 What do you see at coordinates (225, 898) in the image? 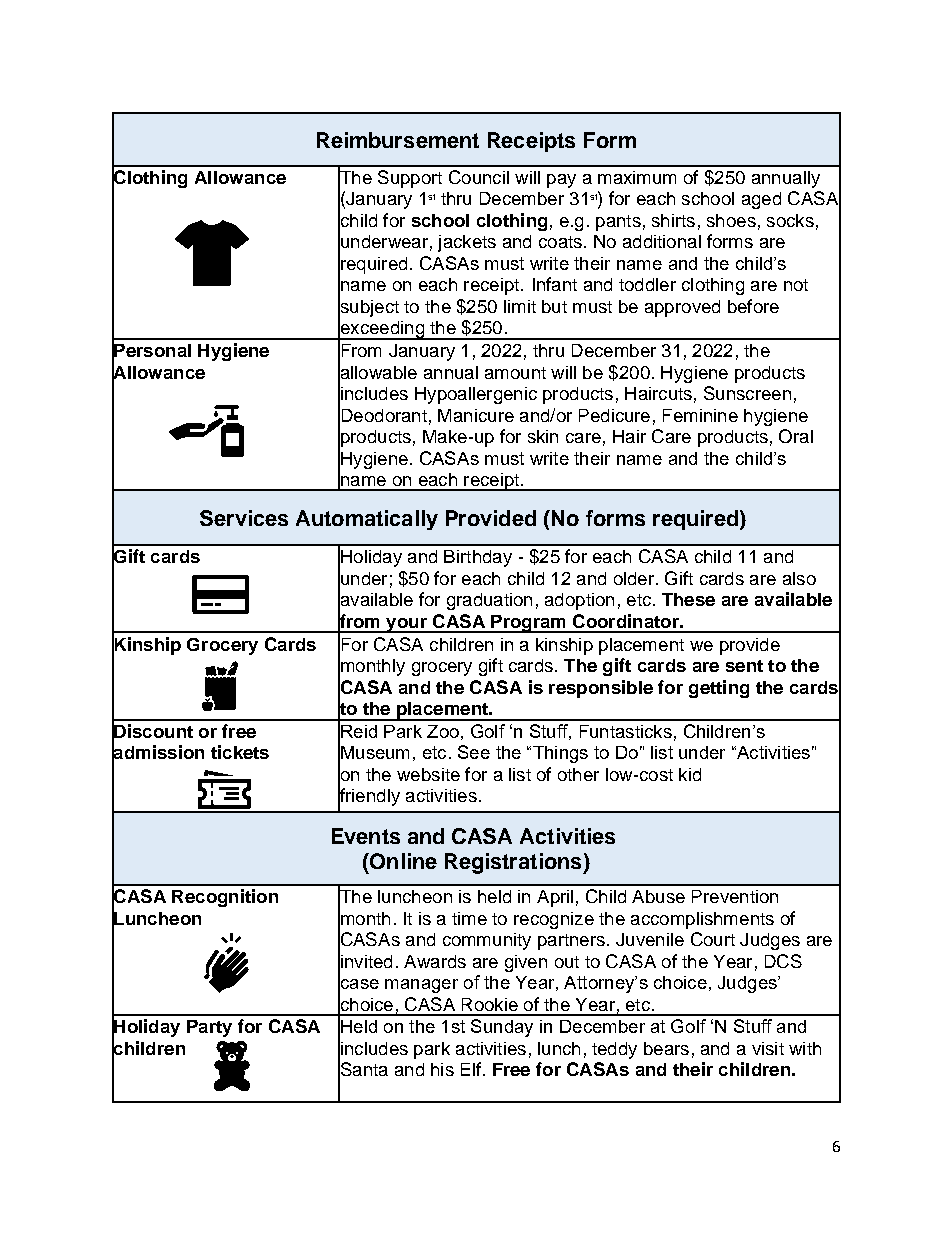
I see `Recognition` at bounding box center [225, 898].
